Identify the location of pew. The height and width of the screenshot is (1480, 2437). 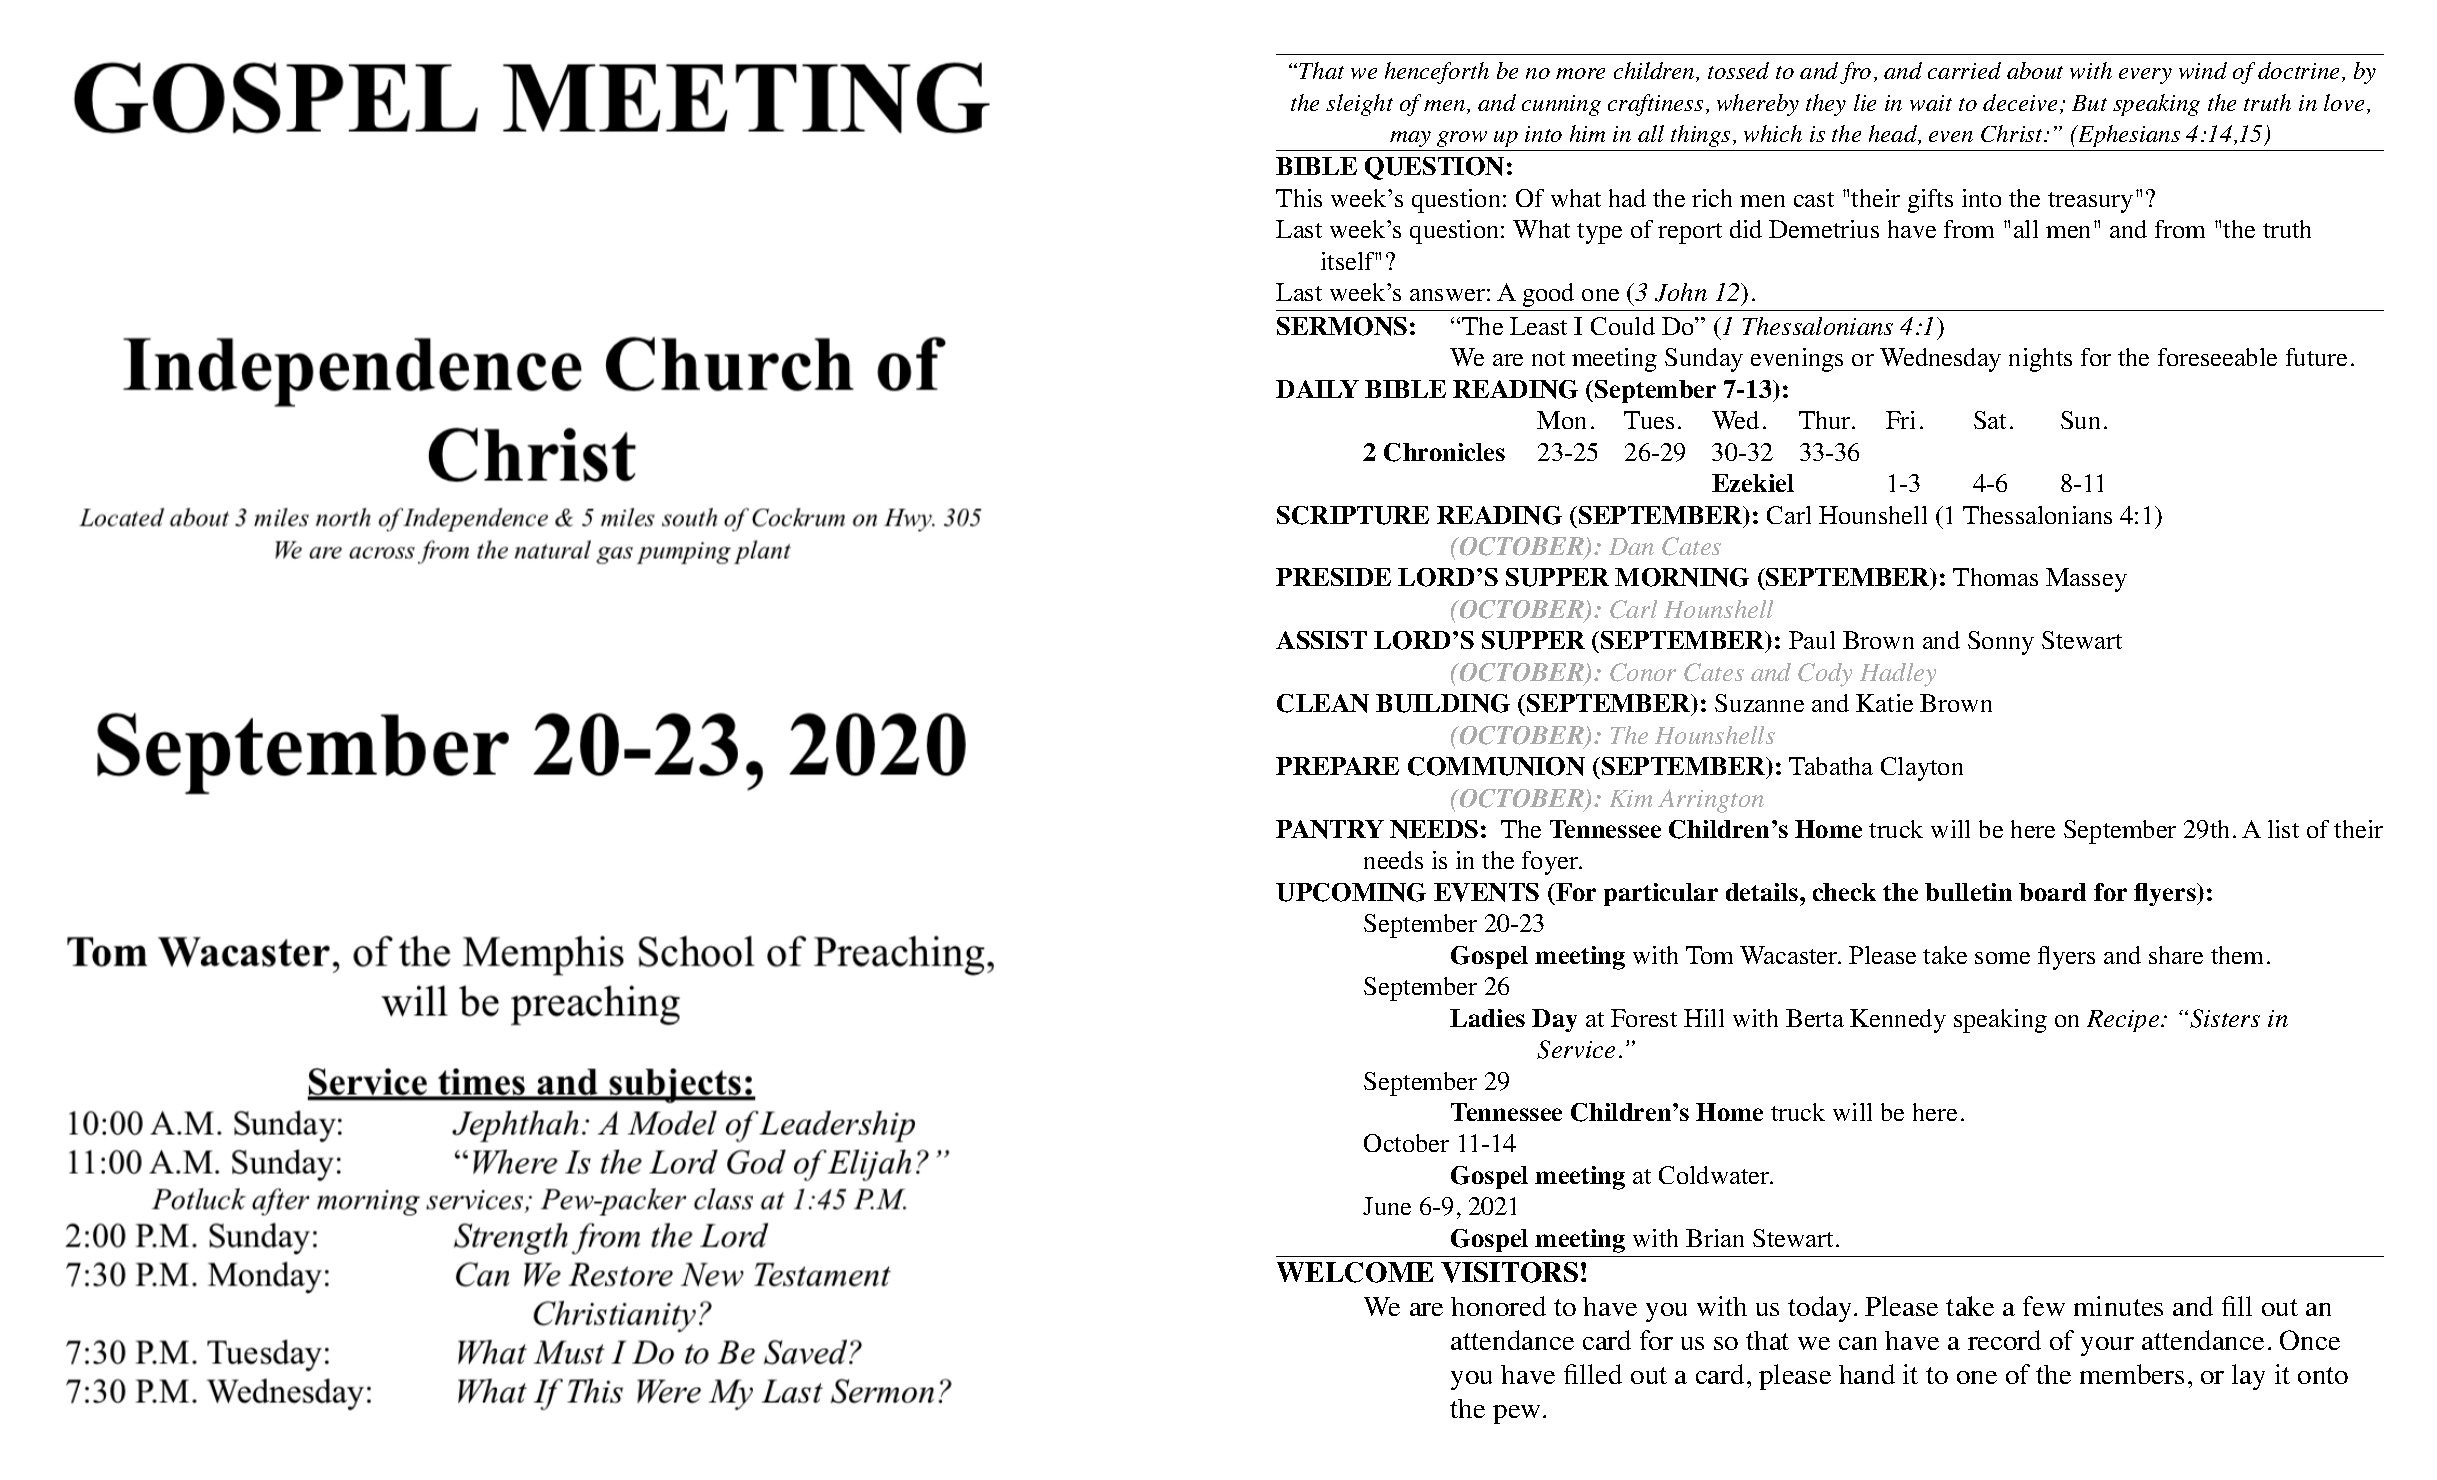
(1518, 1414).
